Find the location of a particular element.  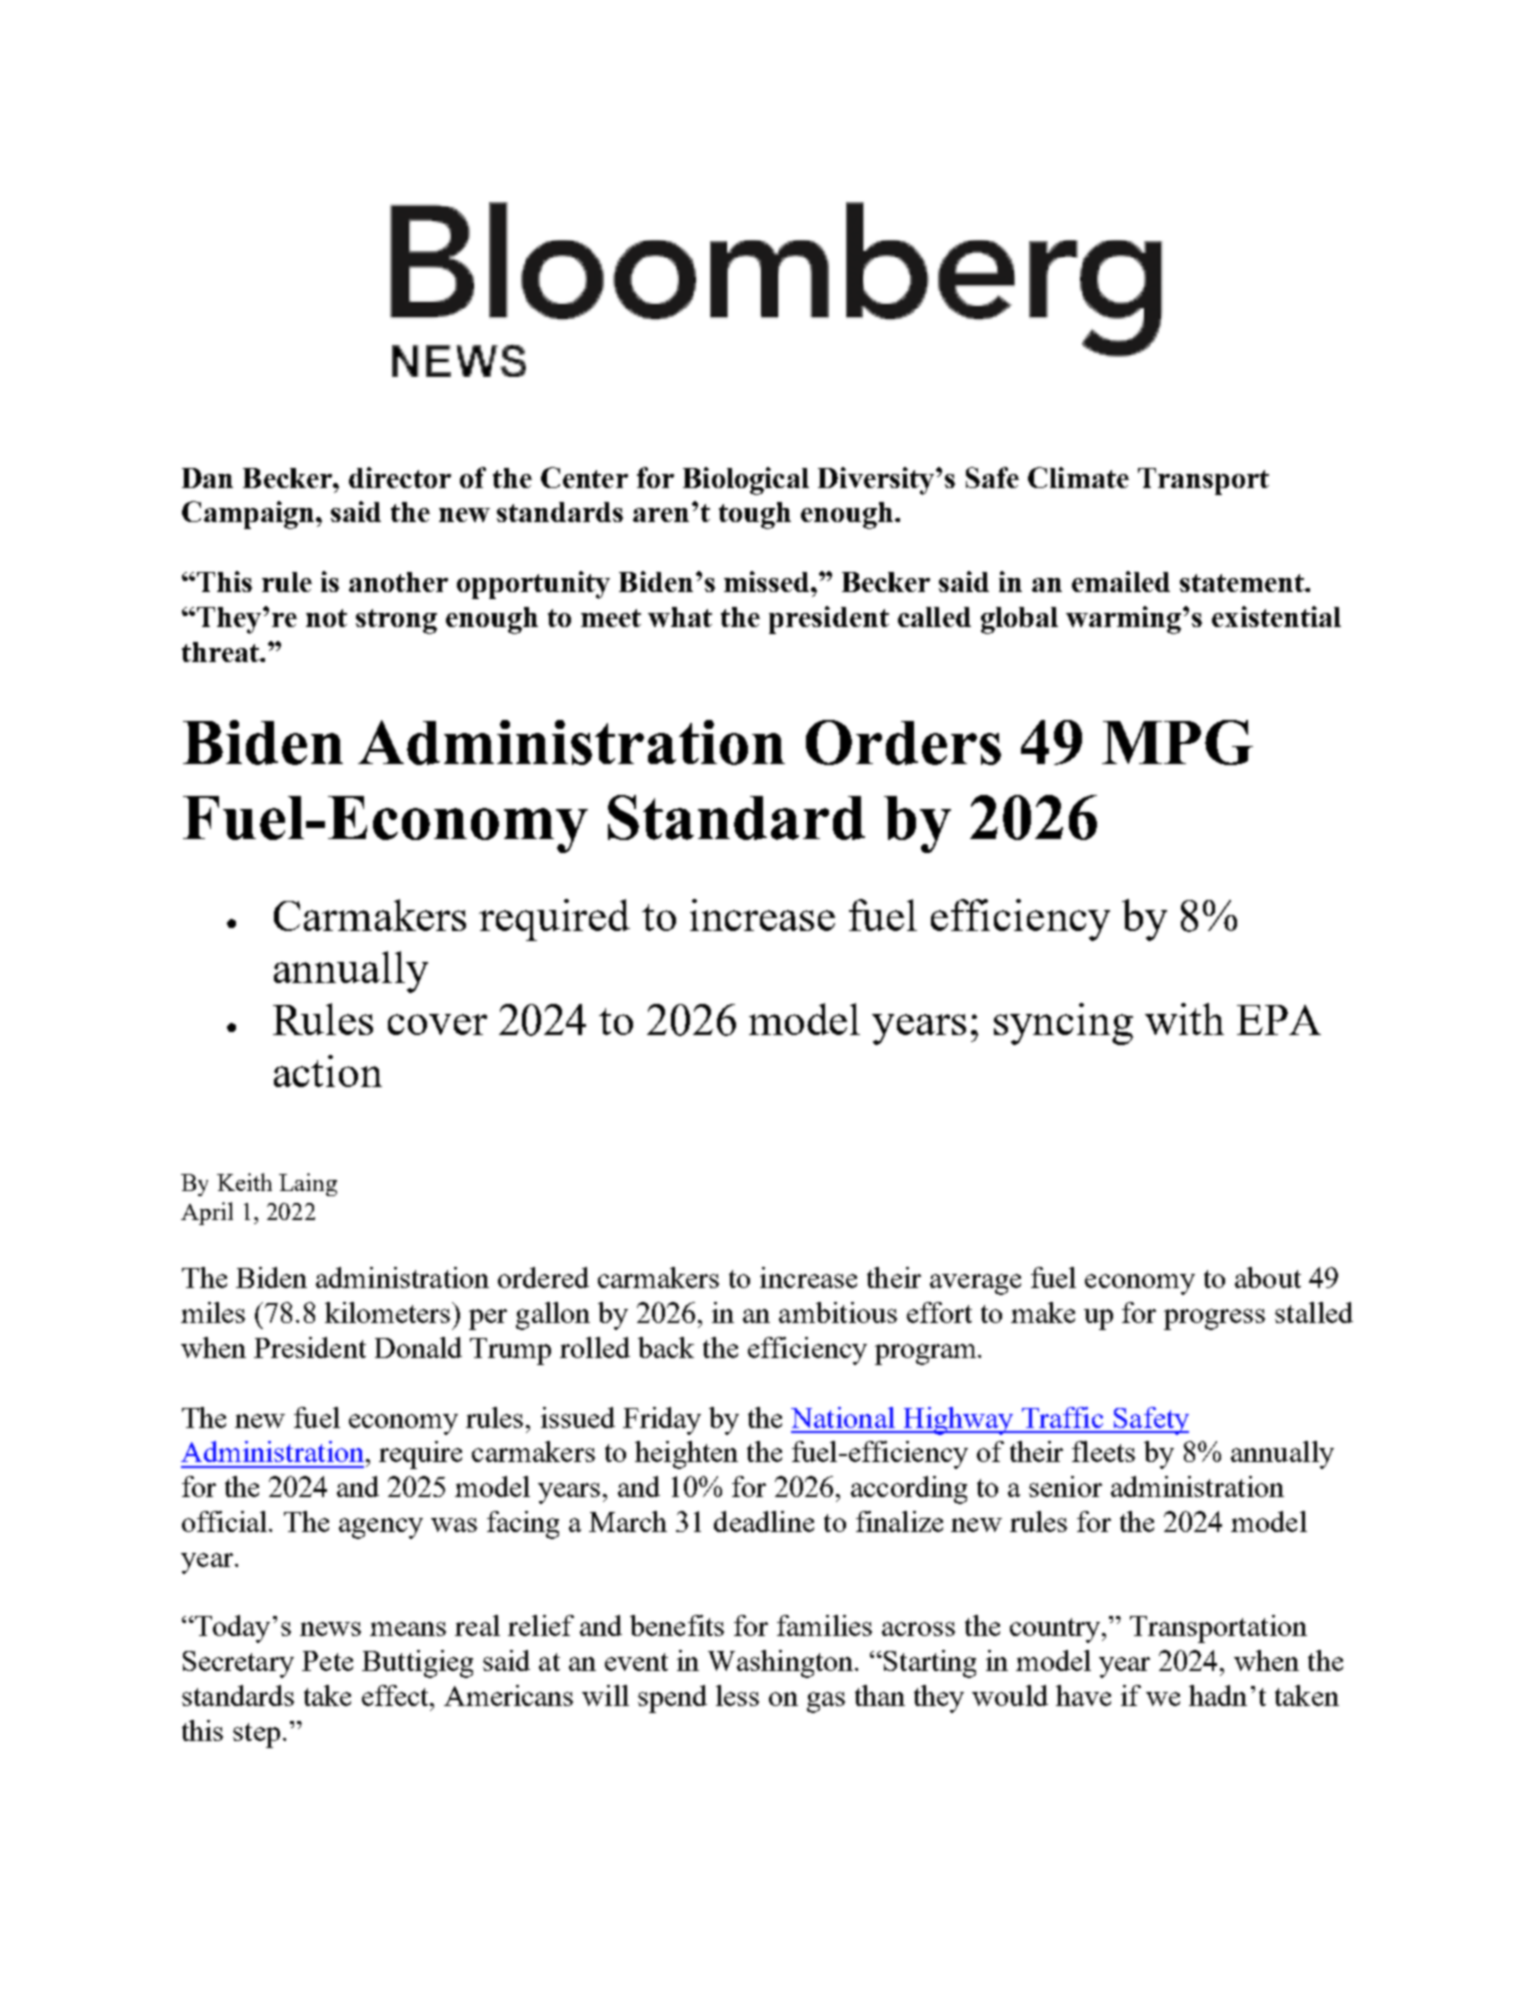

syncing is located at coordinates (1063, 1024).
